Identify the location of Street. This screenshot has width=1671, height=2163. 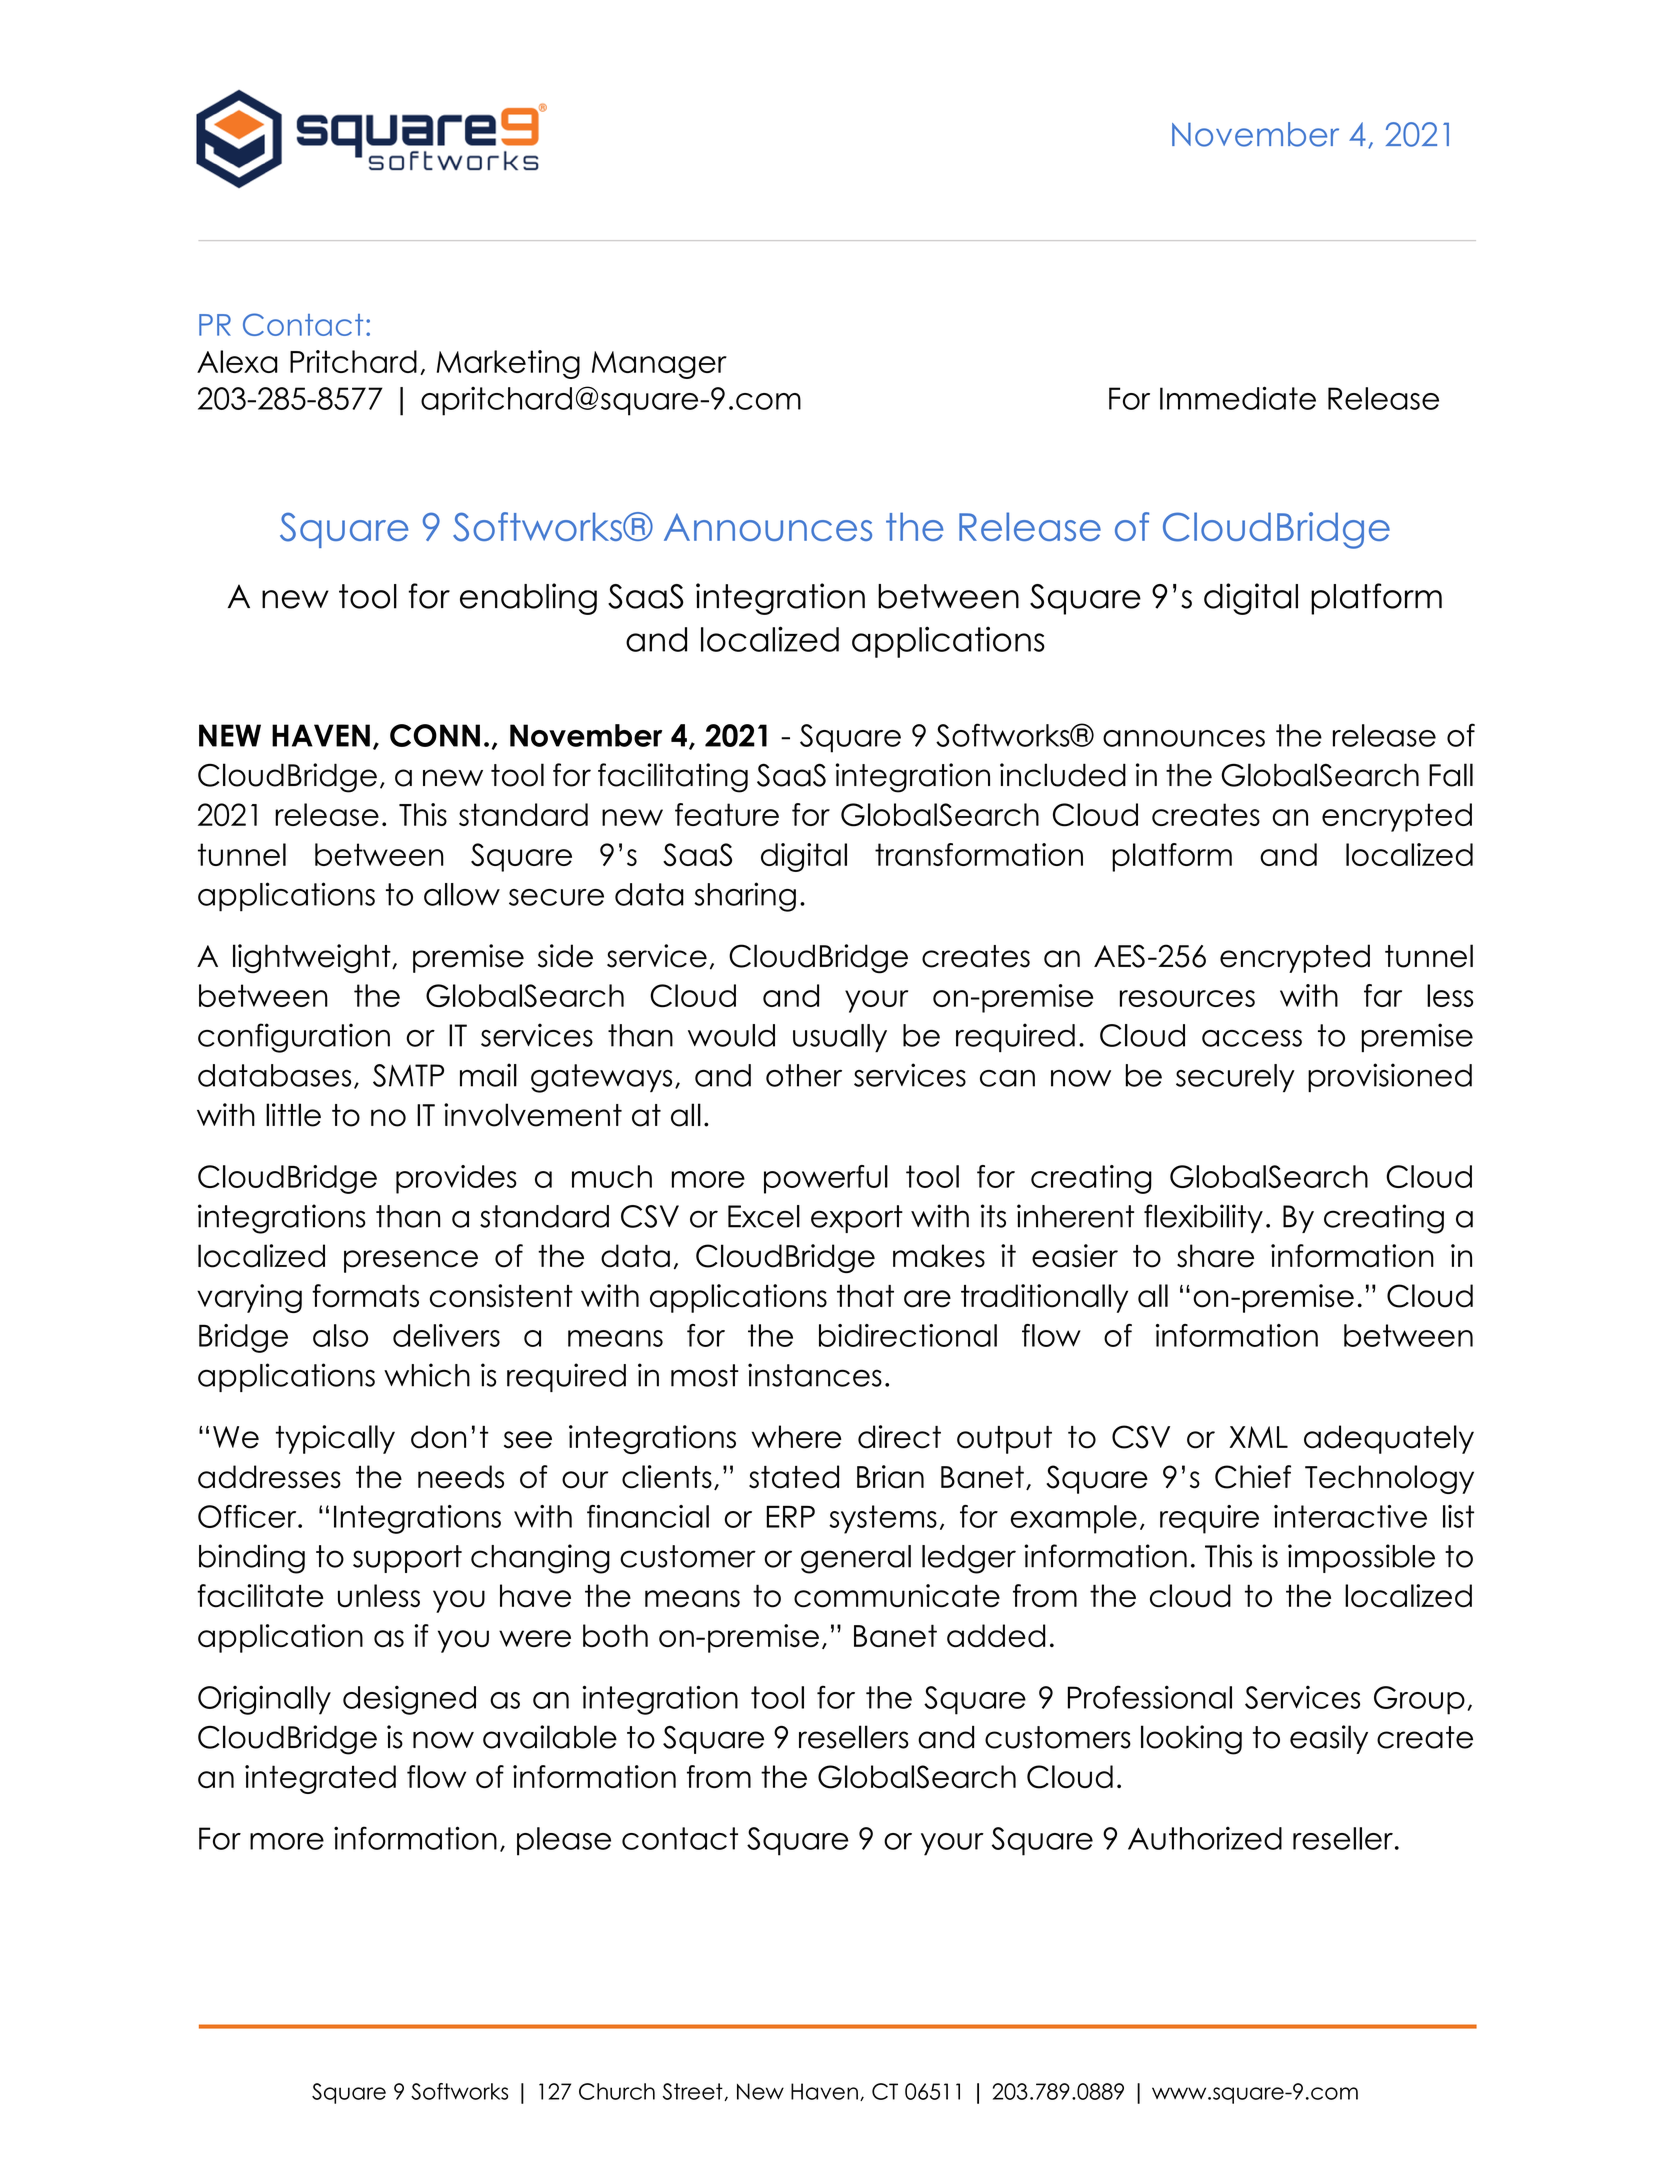
(694, 2092).
